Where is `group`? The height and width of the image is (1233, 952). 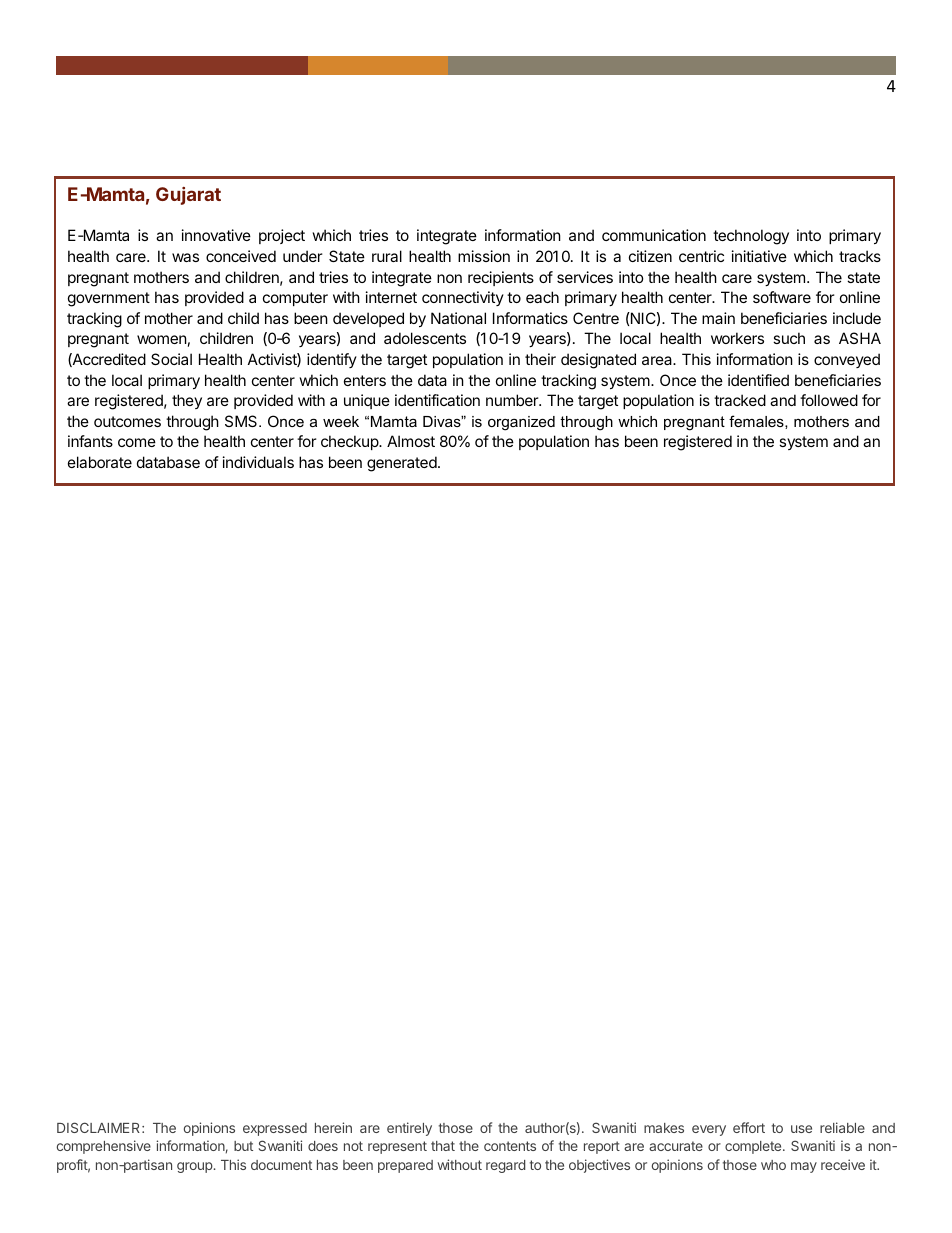 group is located at coordinates (195, 1167).
